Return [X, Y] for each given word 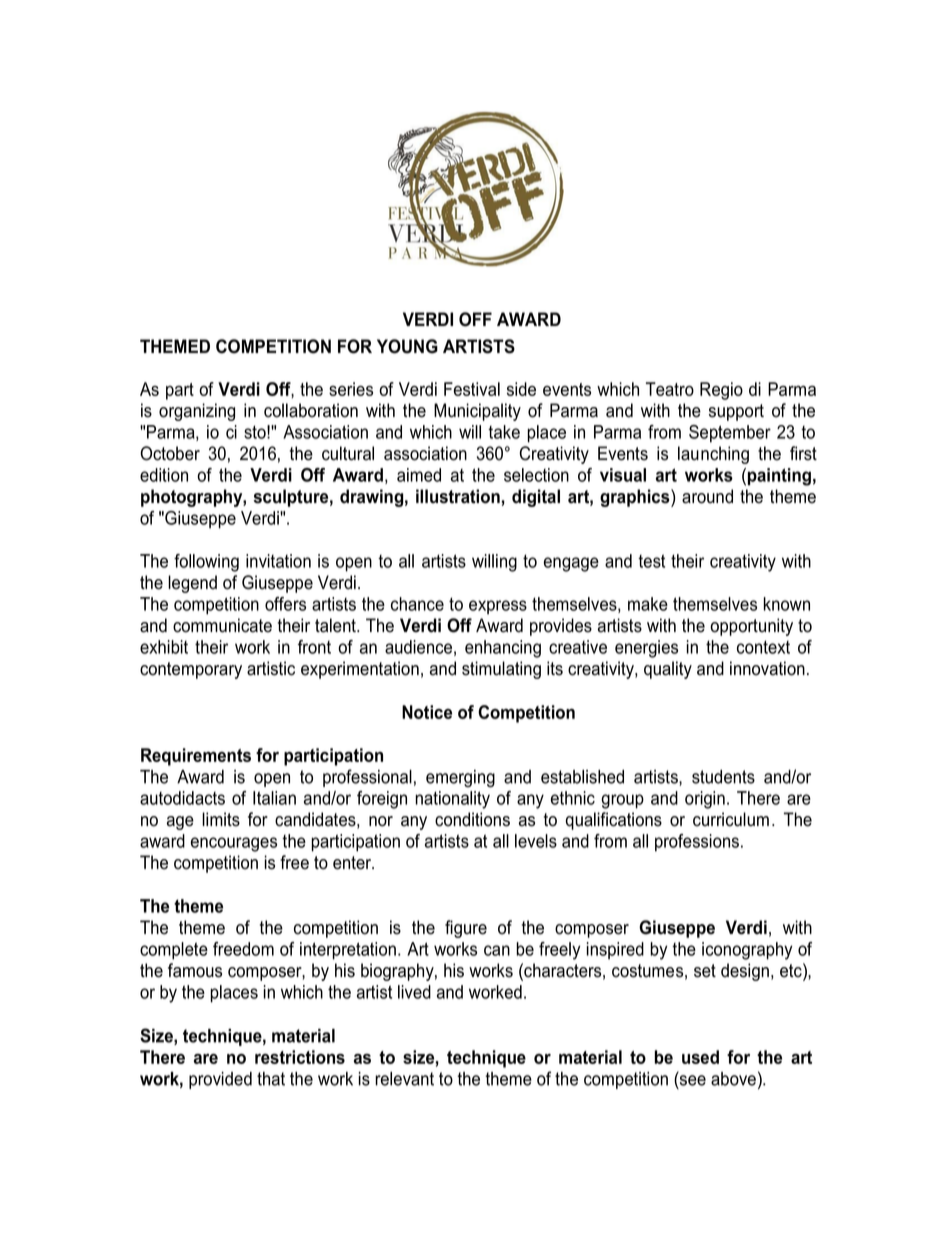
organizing [197, 412]
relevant [404, 1079]
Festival [472, 389]
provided [220, 1080]
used [700, 1057]
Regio [721, 391]
